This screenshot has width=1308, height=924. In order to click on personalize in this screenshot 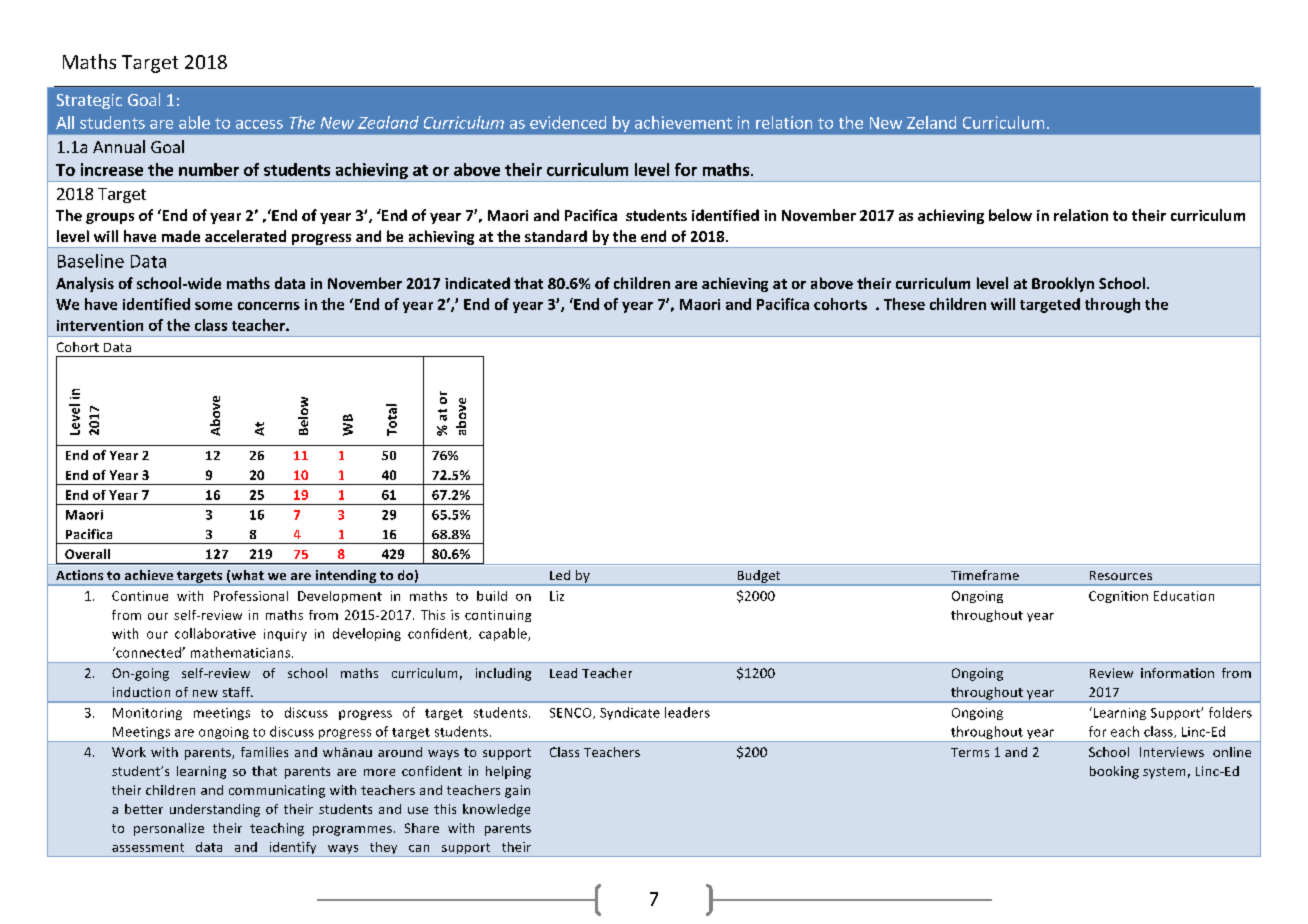, I will do `click(169, 829)`.
